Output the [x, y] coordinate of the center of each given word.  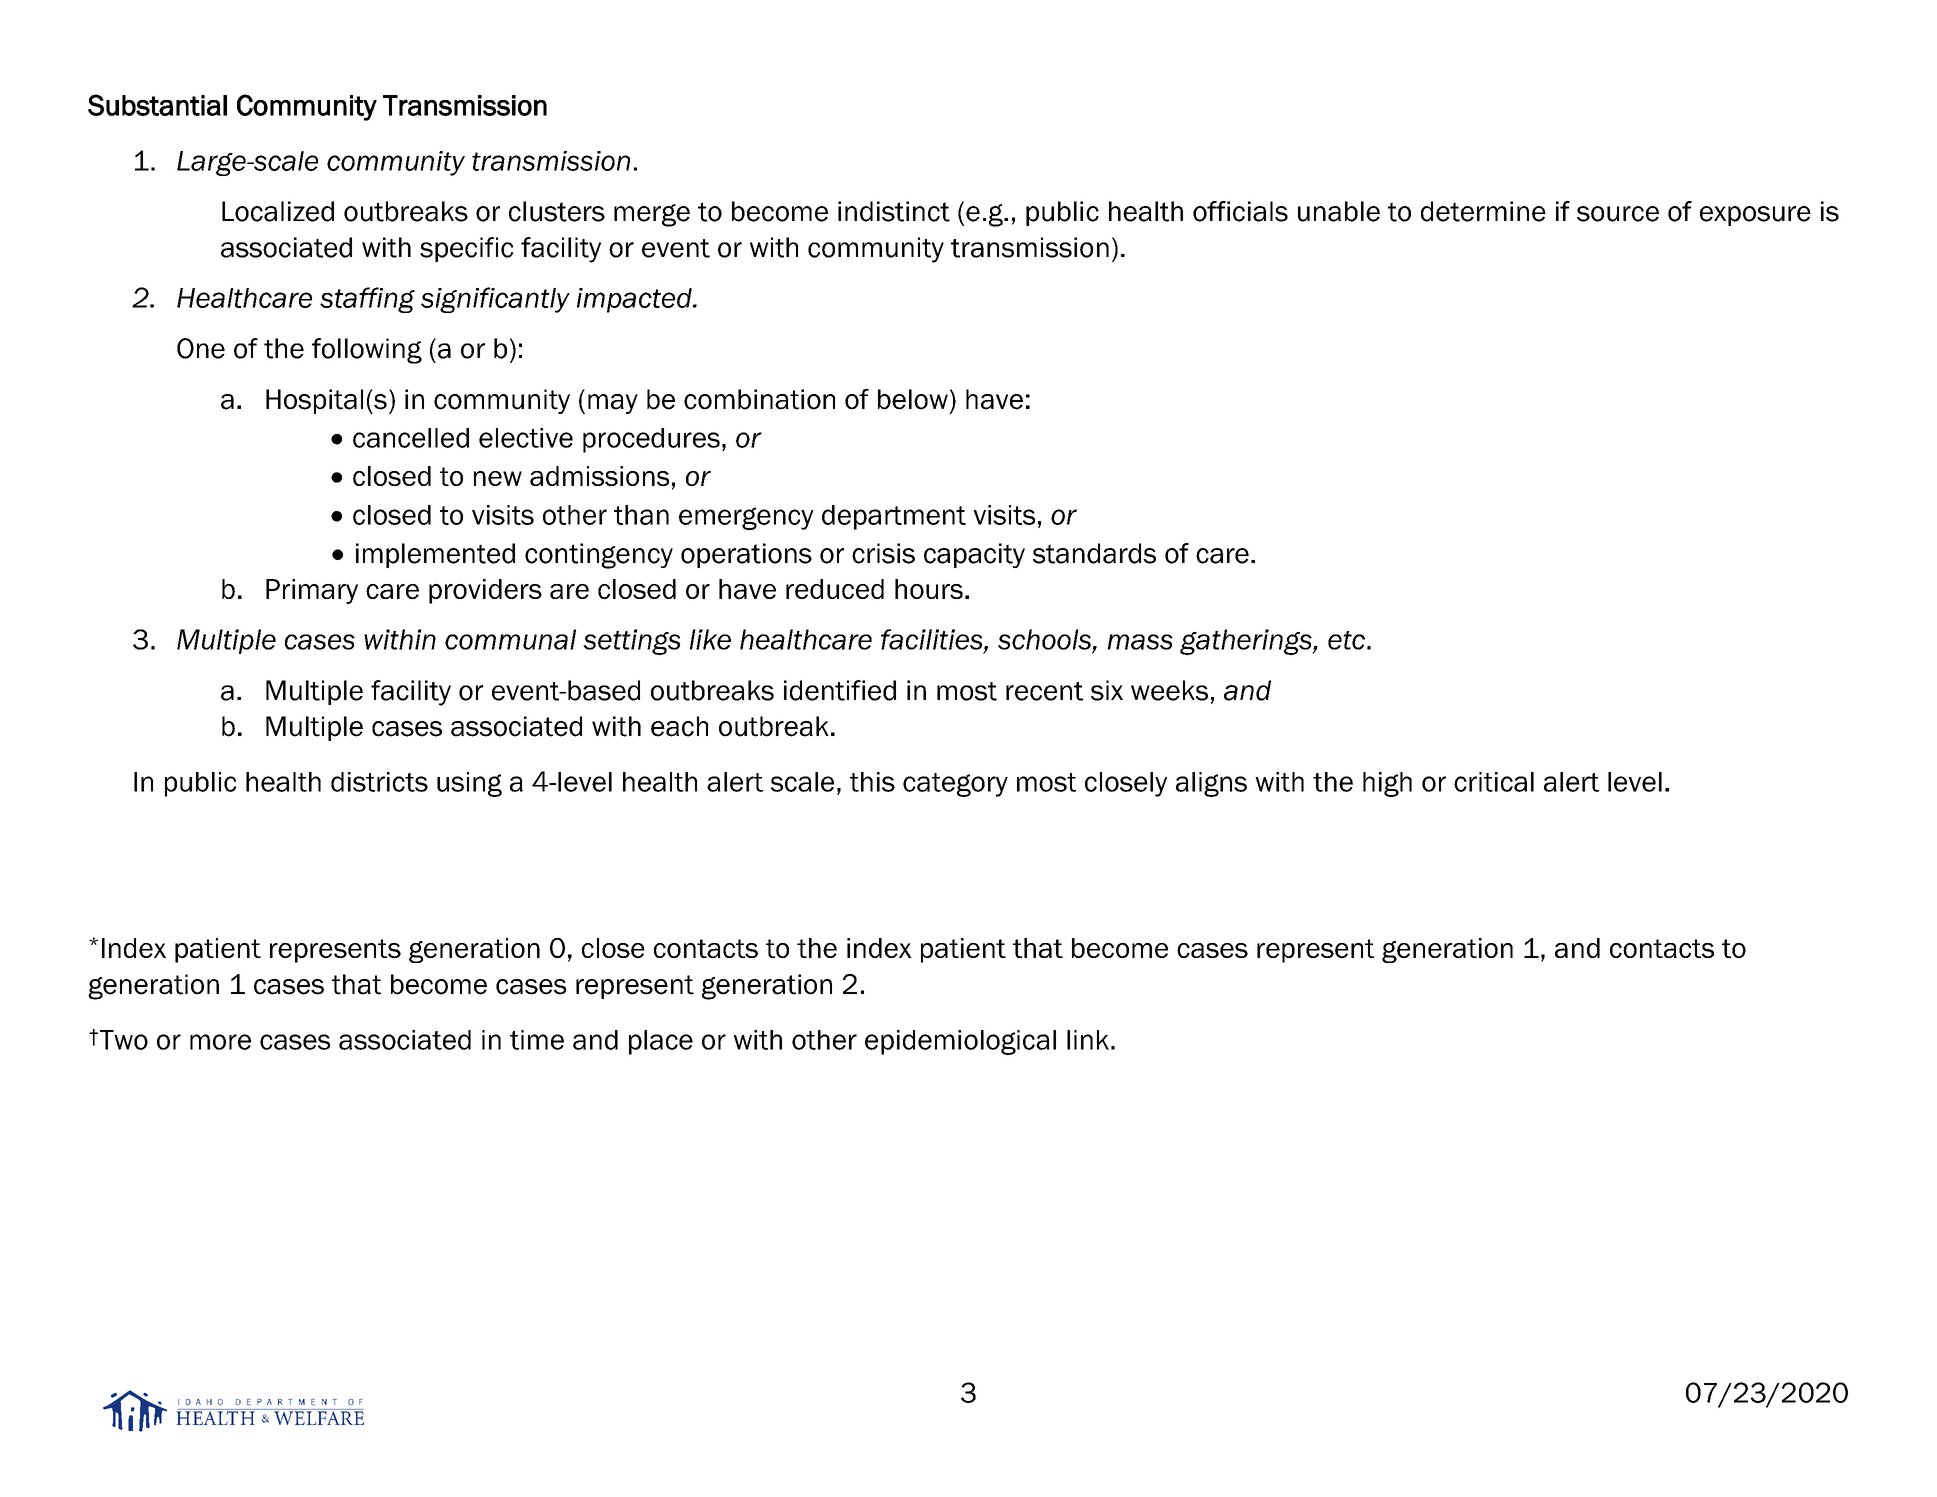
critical [1494, 782]
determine [1483, 211]
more [220, 1042]
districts [379, 782]
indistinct [894, 211]
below [913, 399]
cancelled [411, 438]
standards [1094, 553]
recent [1044, 691]
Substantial [157, 105]
